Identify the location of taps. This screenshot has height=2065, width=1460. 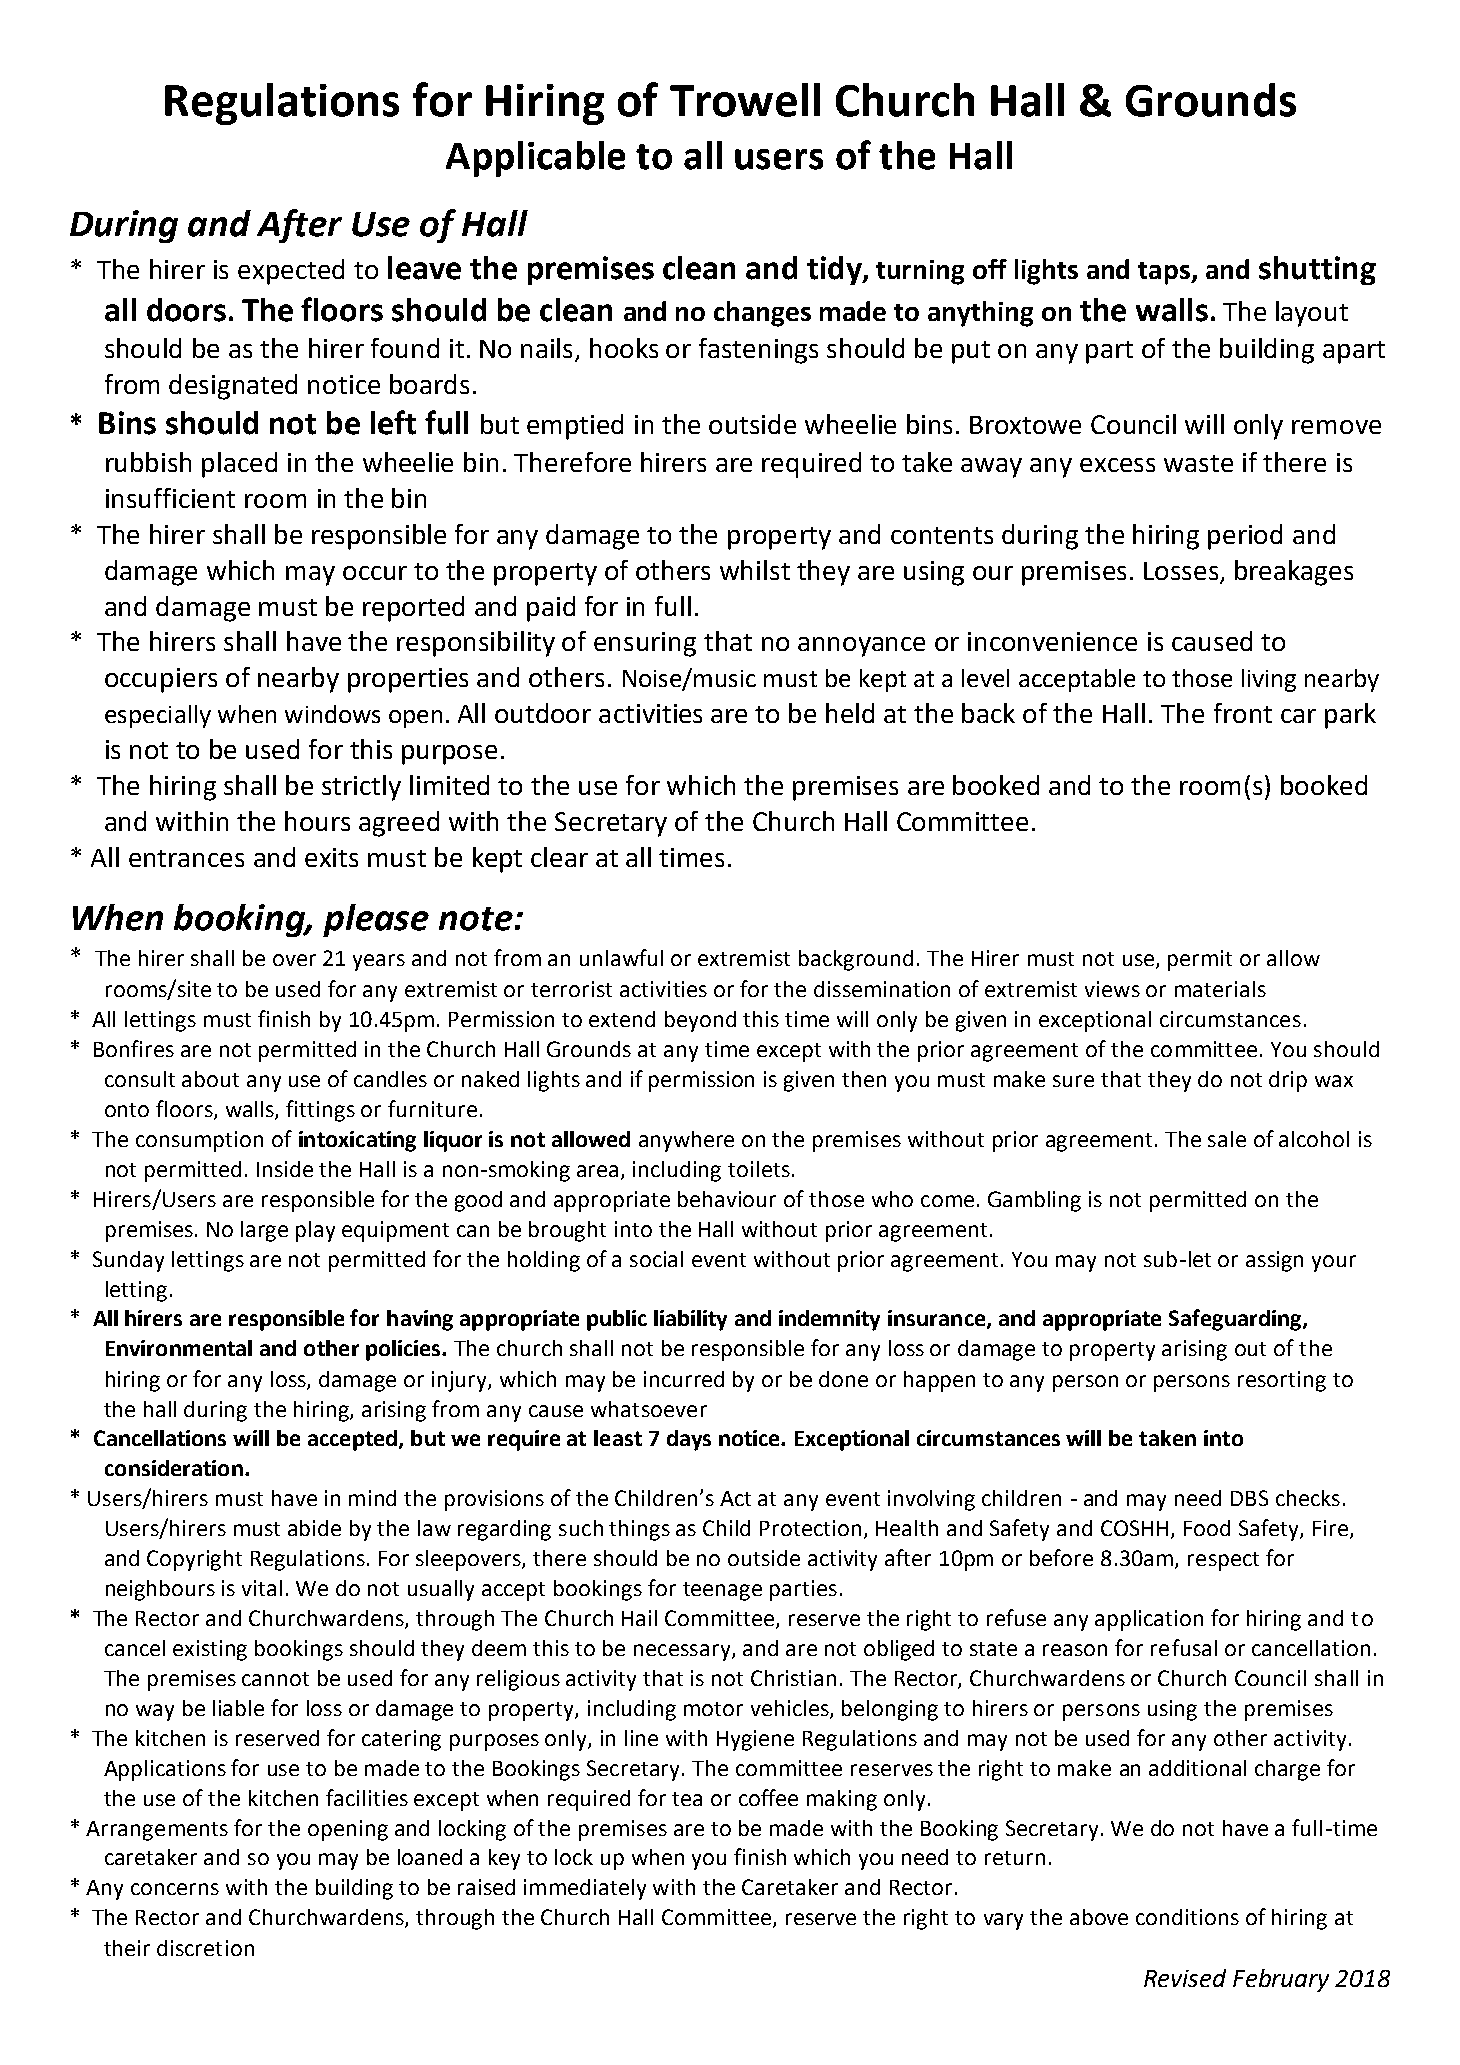
(1165, 273).
